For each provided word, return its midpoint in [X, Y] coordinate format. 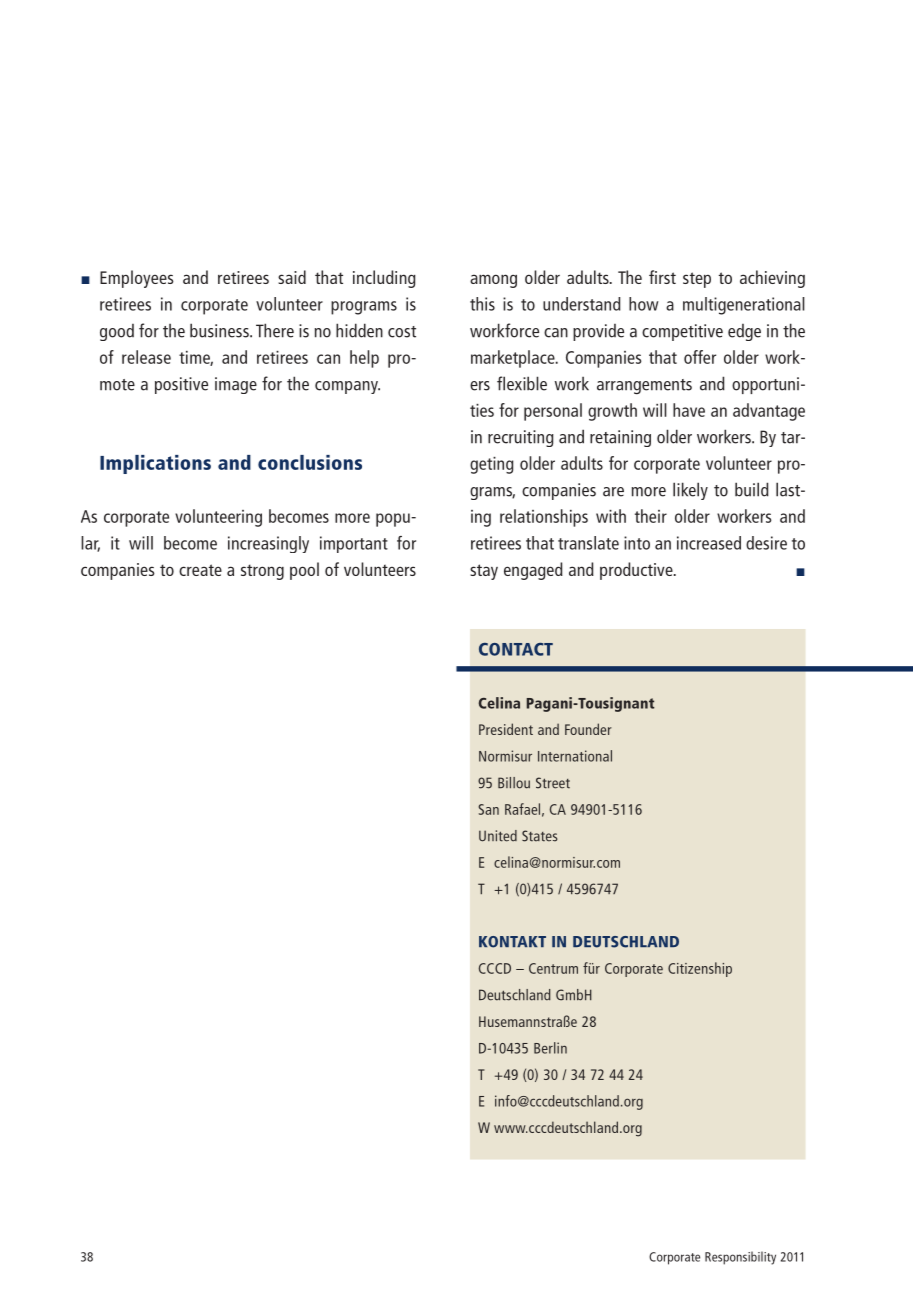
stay [484, 572]
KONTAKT [512, 942]
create [200, 570]
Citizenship [700, 969]
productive [637, 571]
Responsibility [740, 1258]
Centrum [553, 968]
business [220, 330]
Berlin [550, 1048]
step [697, 280]
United [498, 836]
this [482, 304]
